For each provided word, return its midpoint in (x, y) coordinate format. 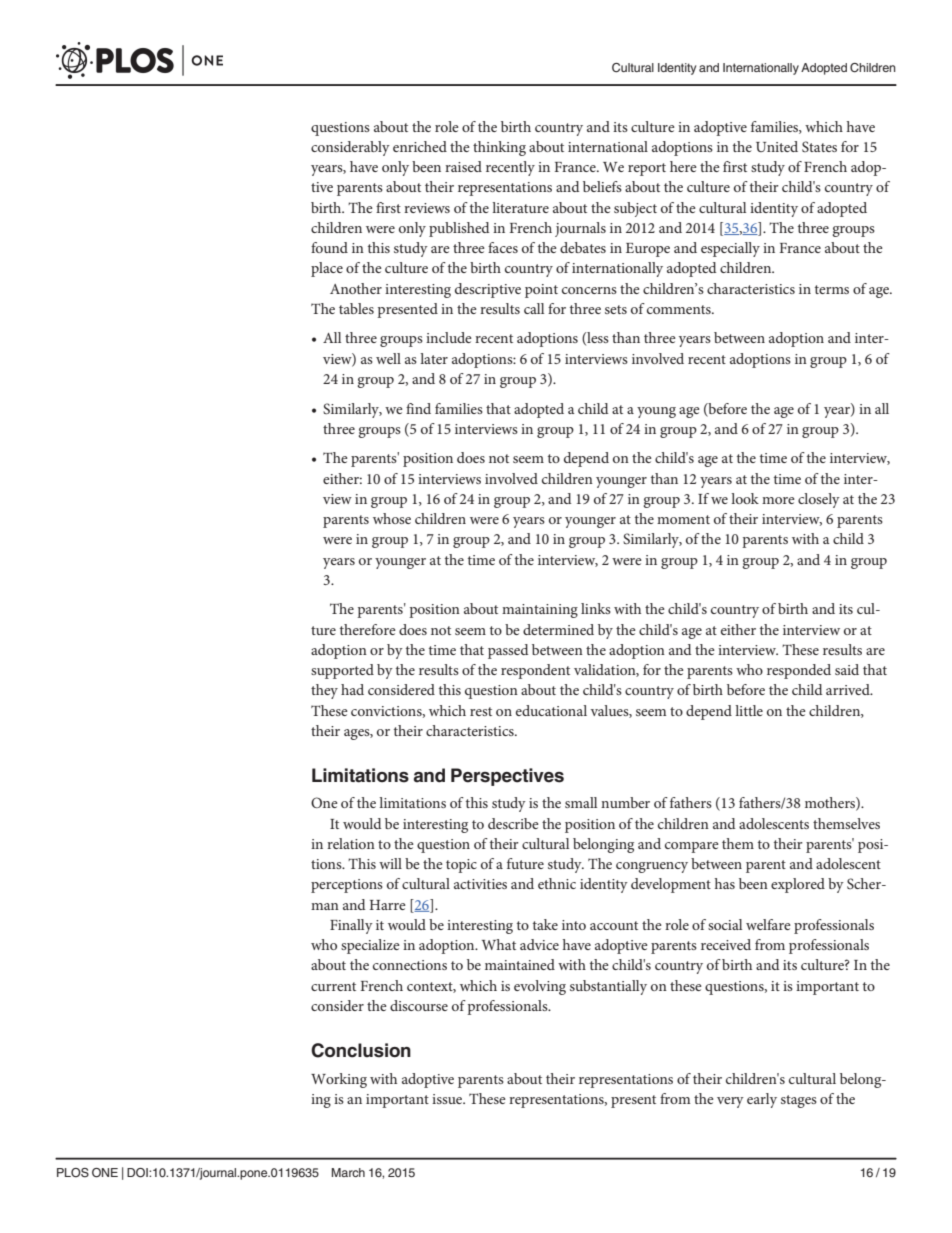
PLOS (73, 1173)
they (324, 691)
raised (463, 166)
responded (799, 671)
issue (448, 1099)
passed (508, 651)
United (777, 146)
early (762, 1100)
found (329, 247)
